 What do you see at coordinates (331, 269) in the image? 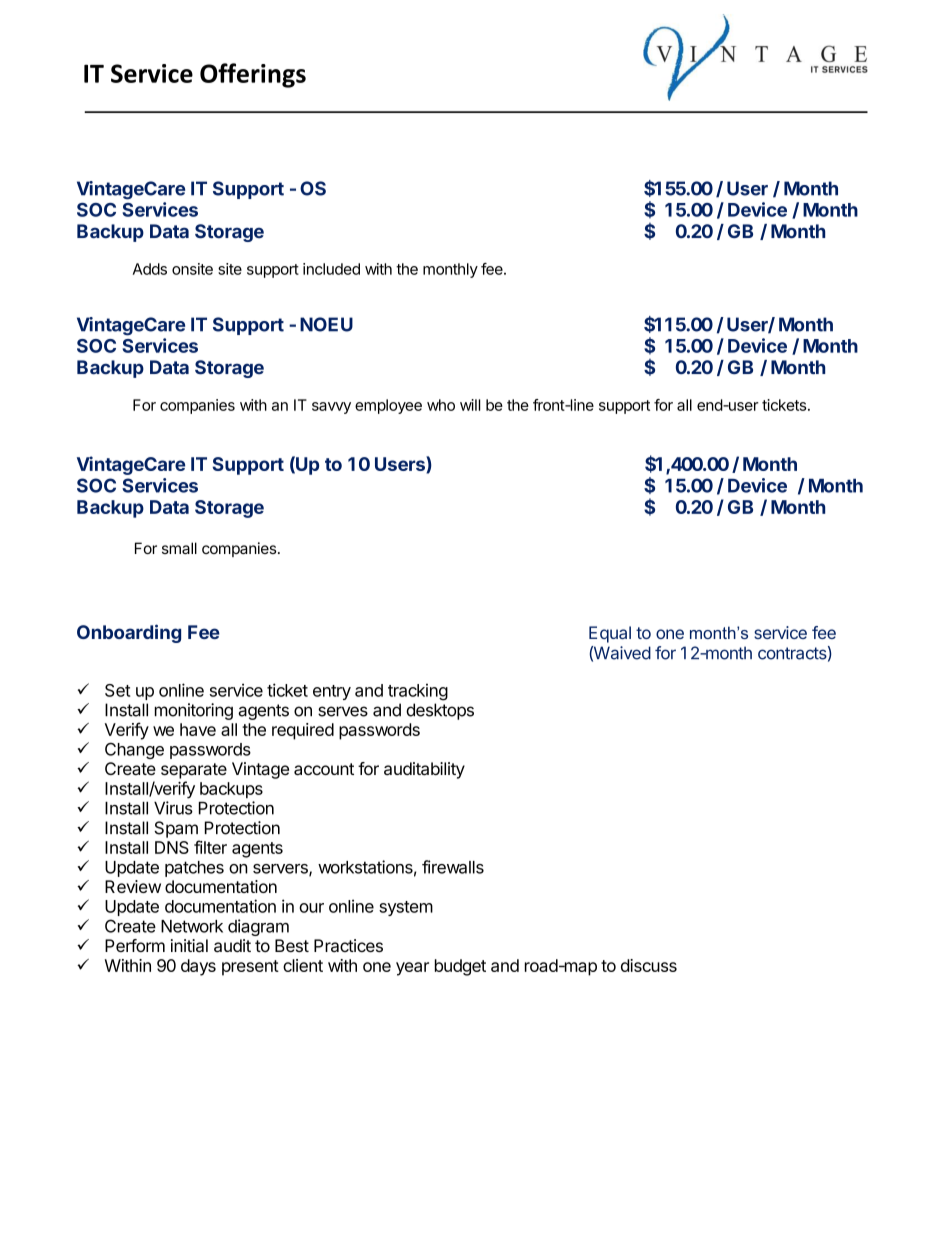
I see `included` at bounding box center [331, 269].
